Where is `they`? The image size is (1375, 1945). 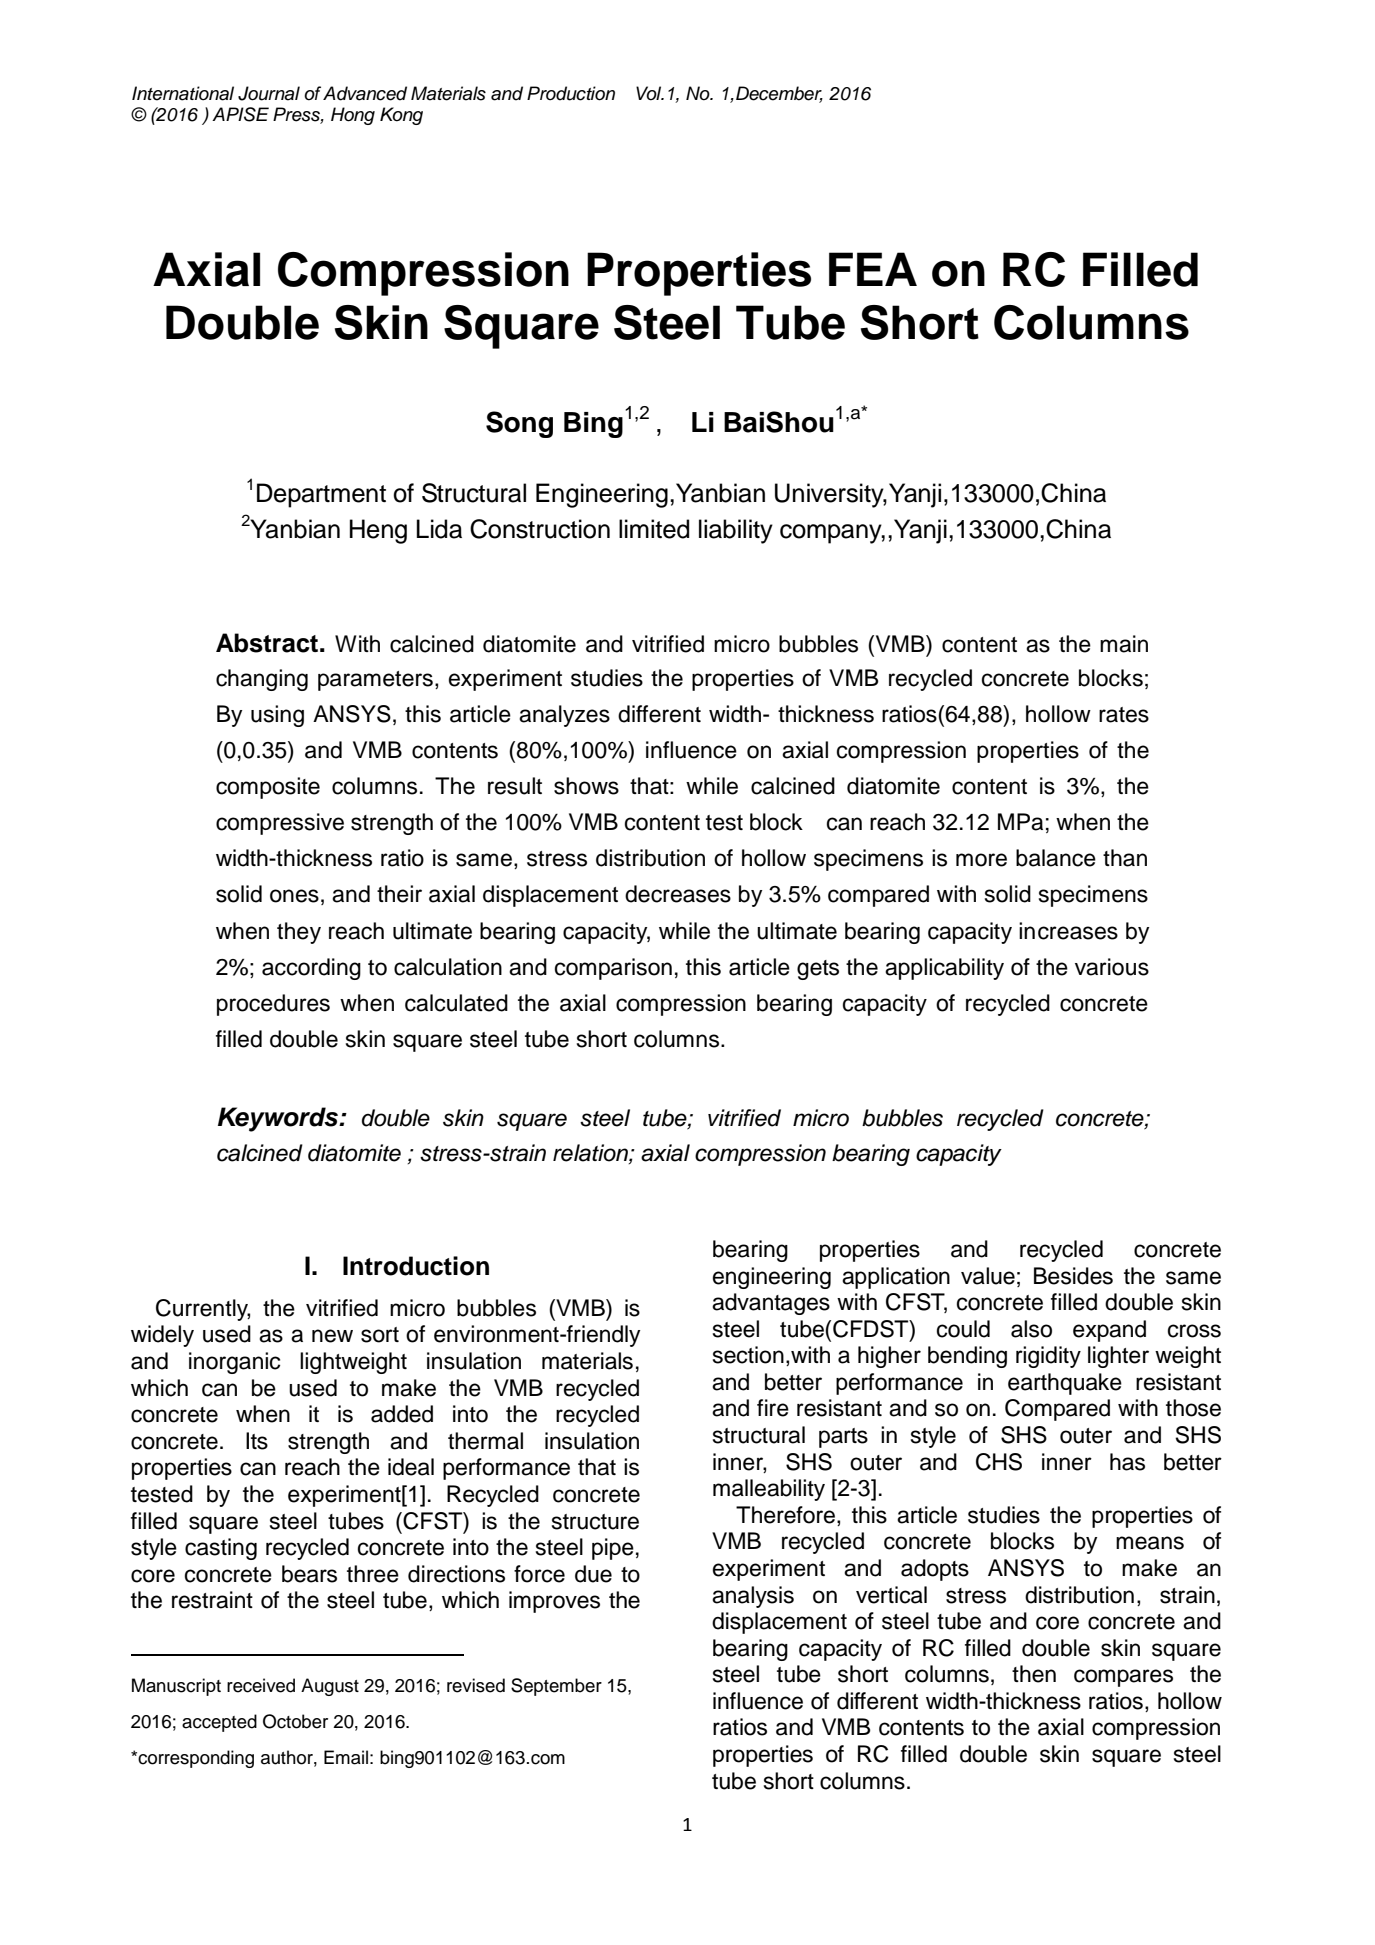 they is located at coordinates (299, 933).
